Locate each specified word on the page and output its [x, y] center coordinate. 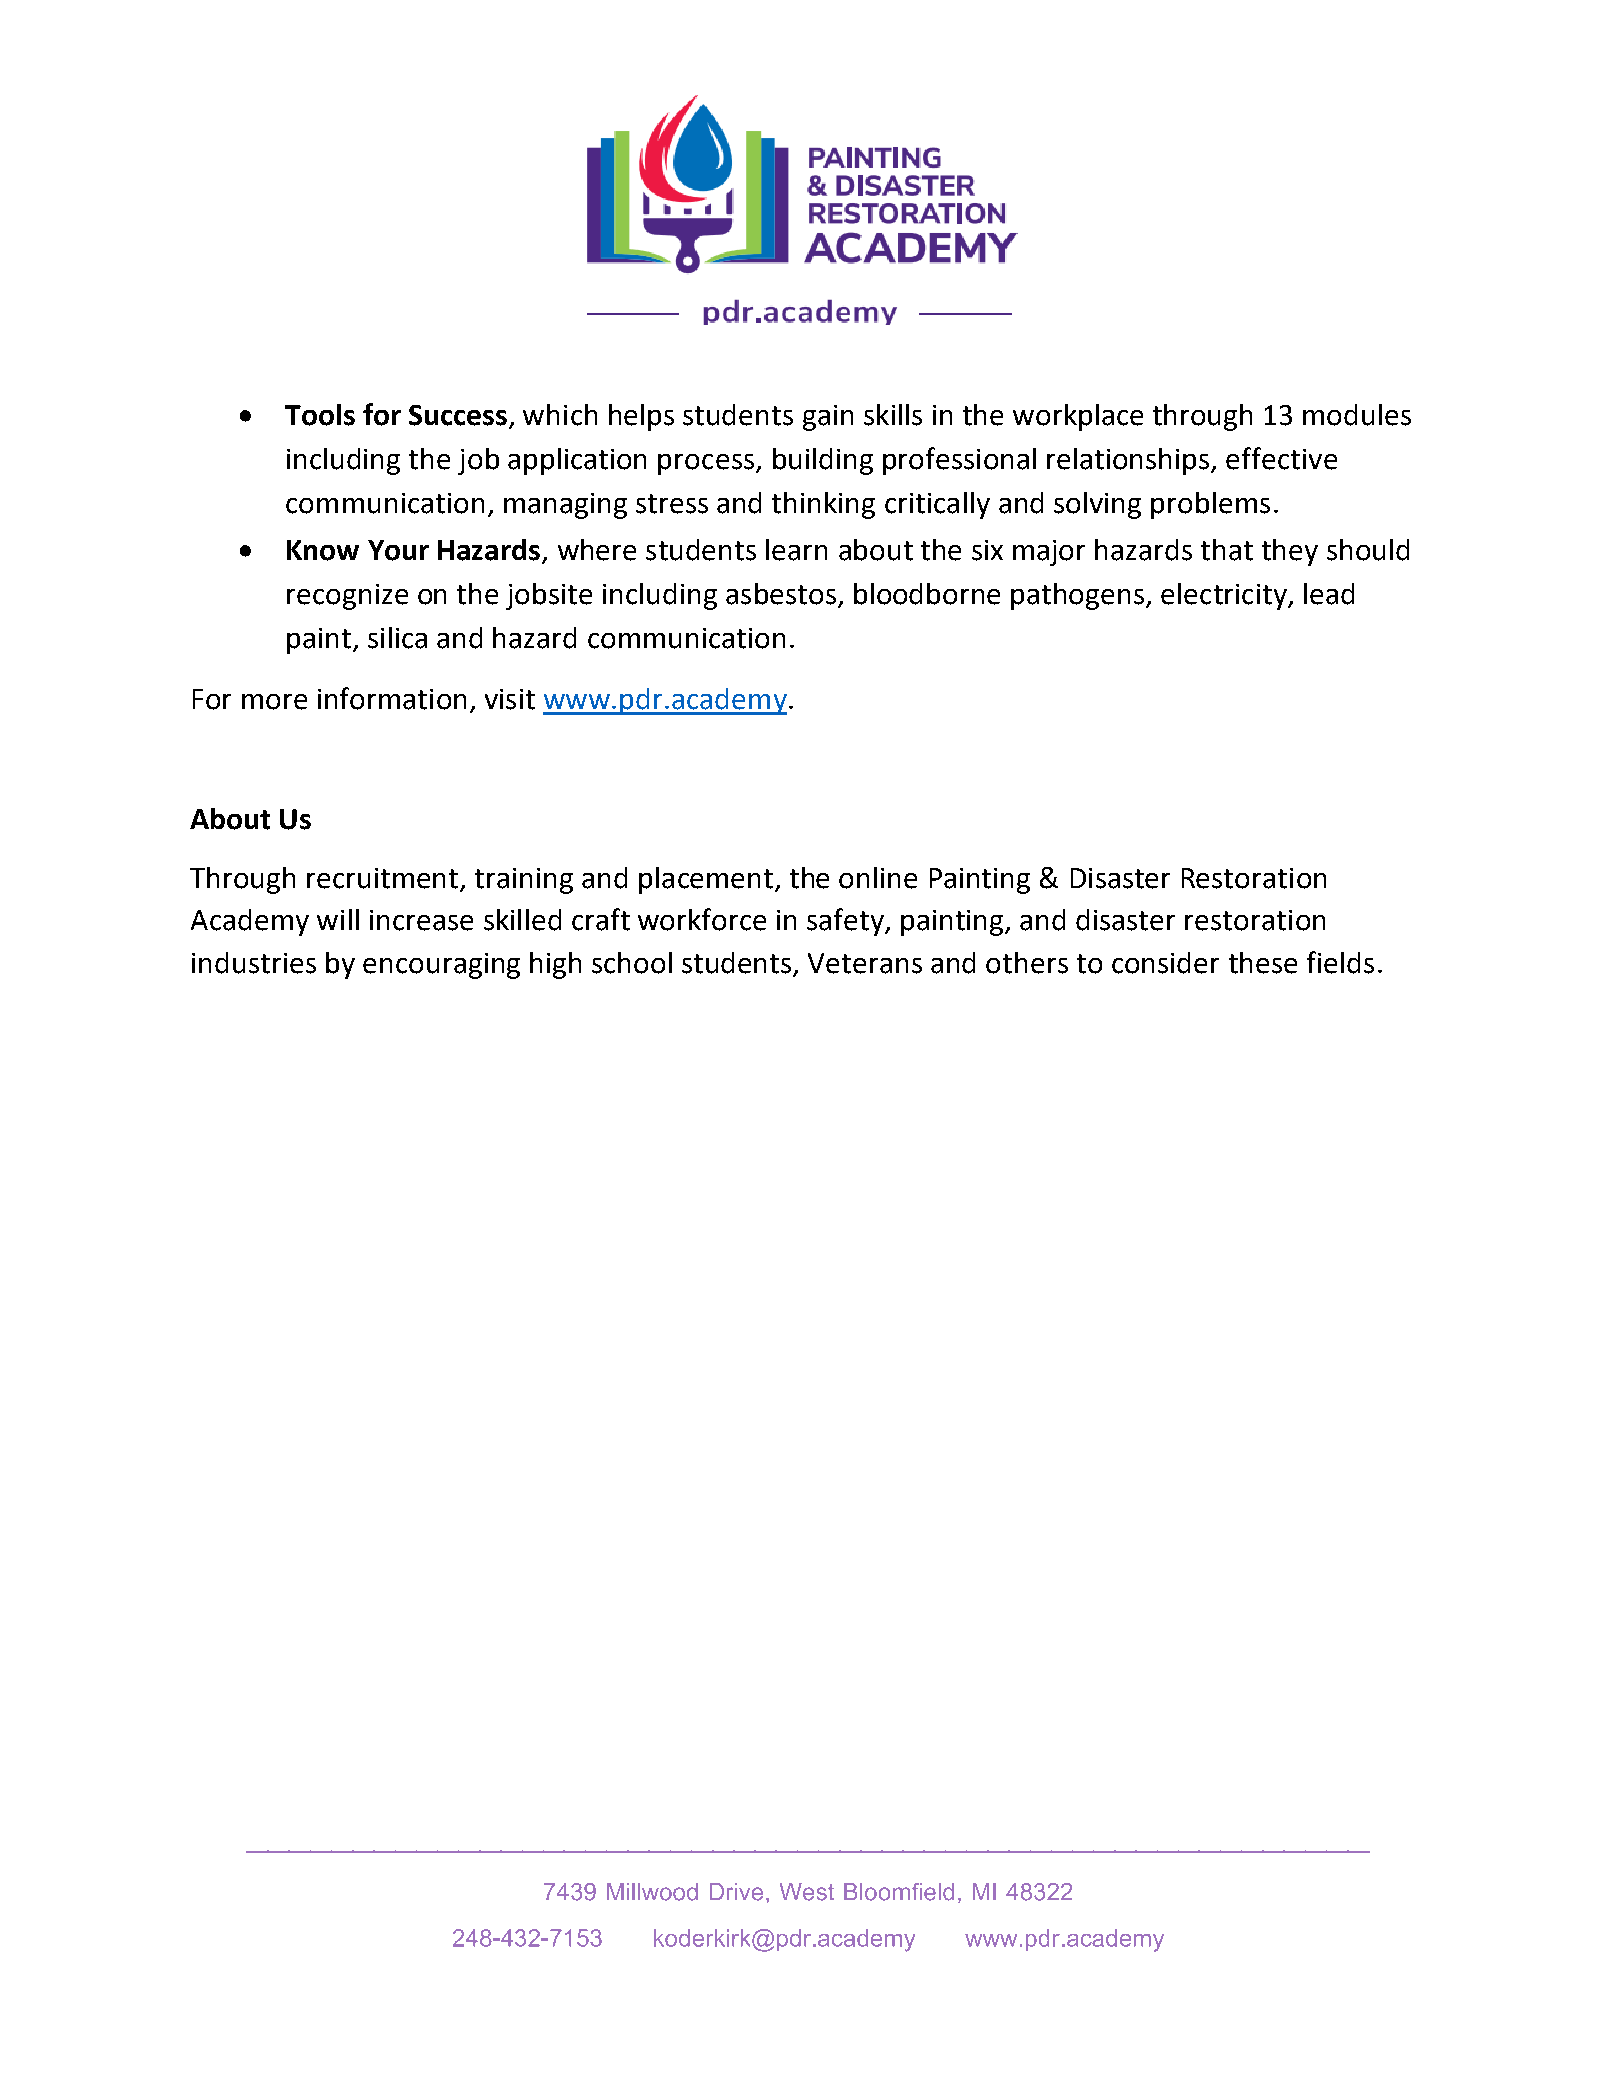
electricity [1225, 596]
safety [847, 922]
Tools [320, 415]
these [1263, 963]
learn [796, 550]
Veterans [865, 963]
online [878, 878]
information [392, 698]
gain [828, 418]
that [1227, 550]
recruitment [384, 879]
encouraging [441, 966]
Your [398, 550]
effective [1281, 458]
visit [510, 699]
